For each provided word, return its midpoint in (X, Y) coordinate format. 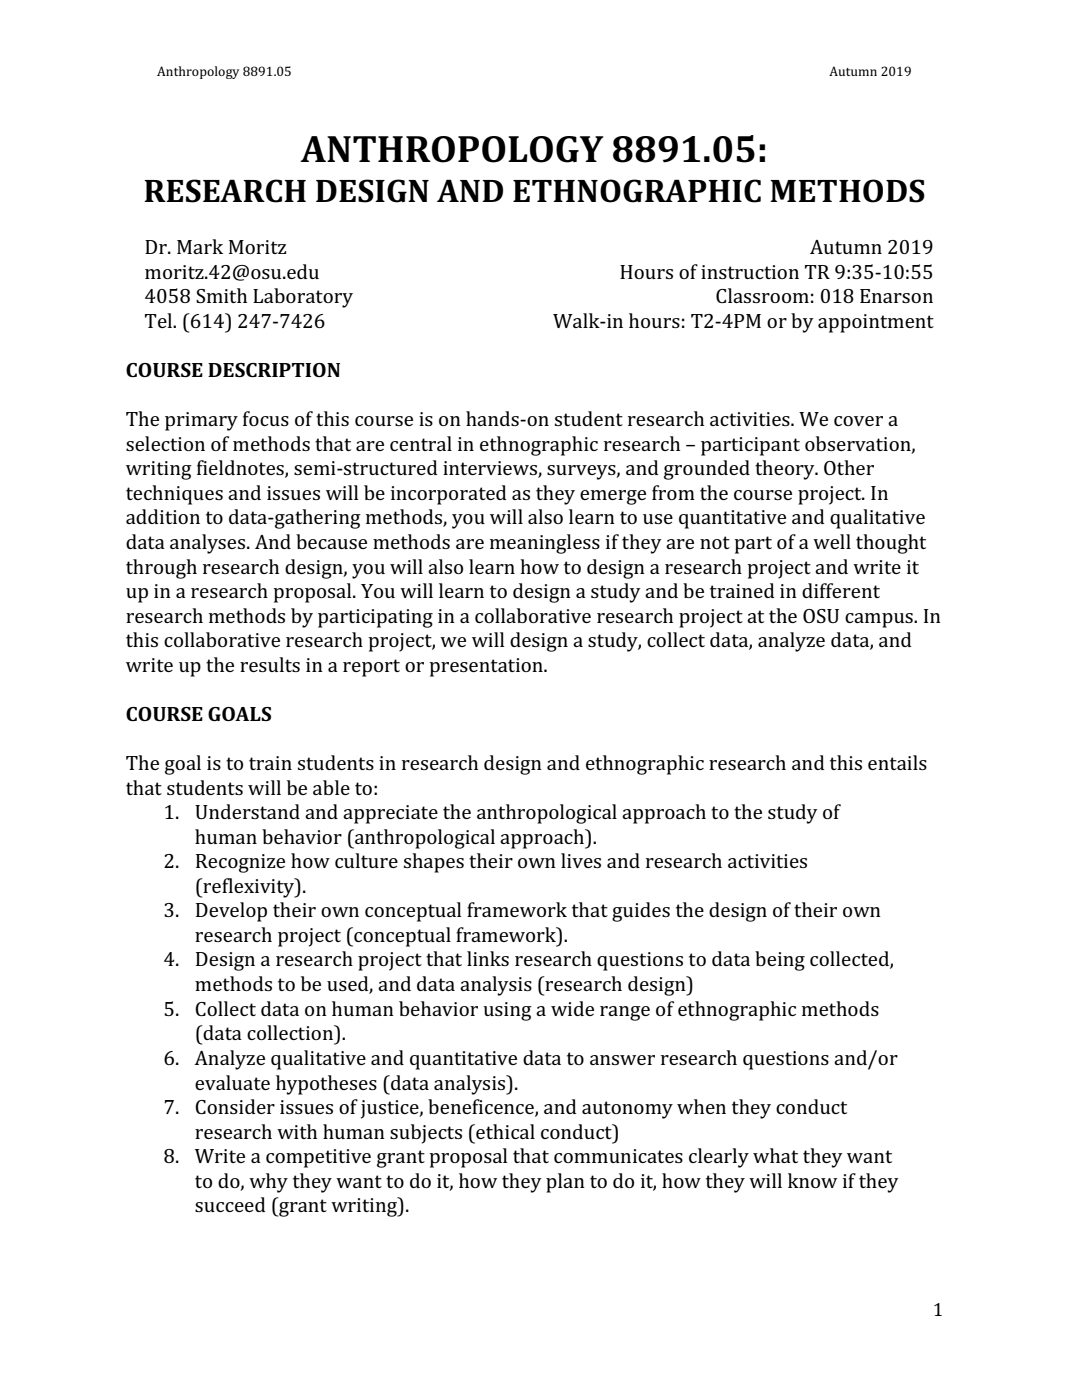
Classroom (762, 295)
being (780, 961)
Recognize (240, 863)
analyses (209, 544)
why (268, 1183)
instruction (750, 272)
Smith (221, 295)
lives (581, 860)
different (841, 590)
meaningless (545, 544)
